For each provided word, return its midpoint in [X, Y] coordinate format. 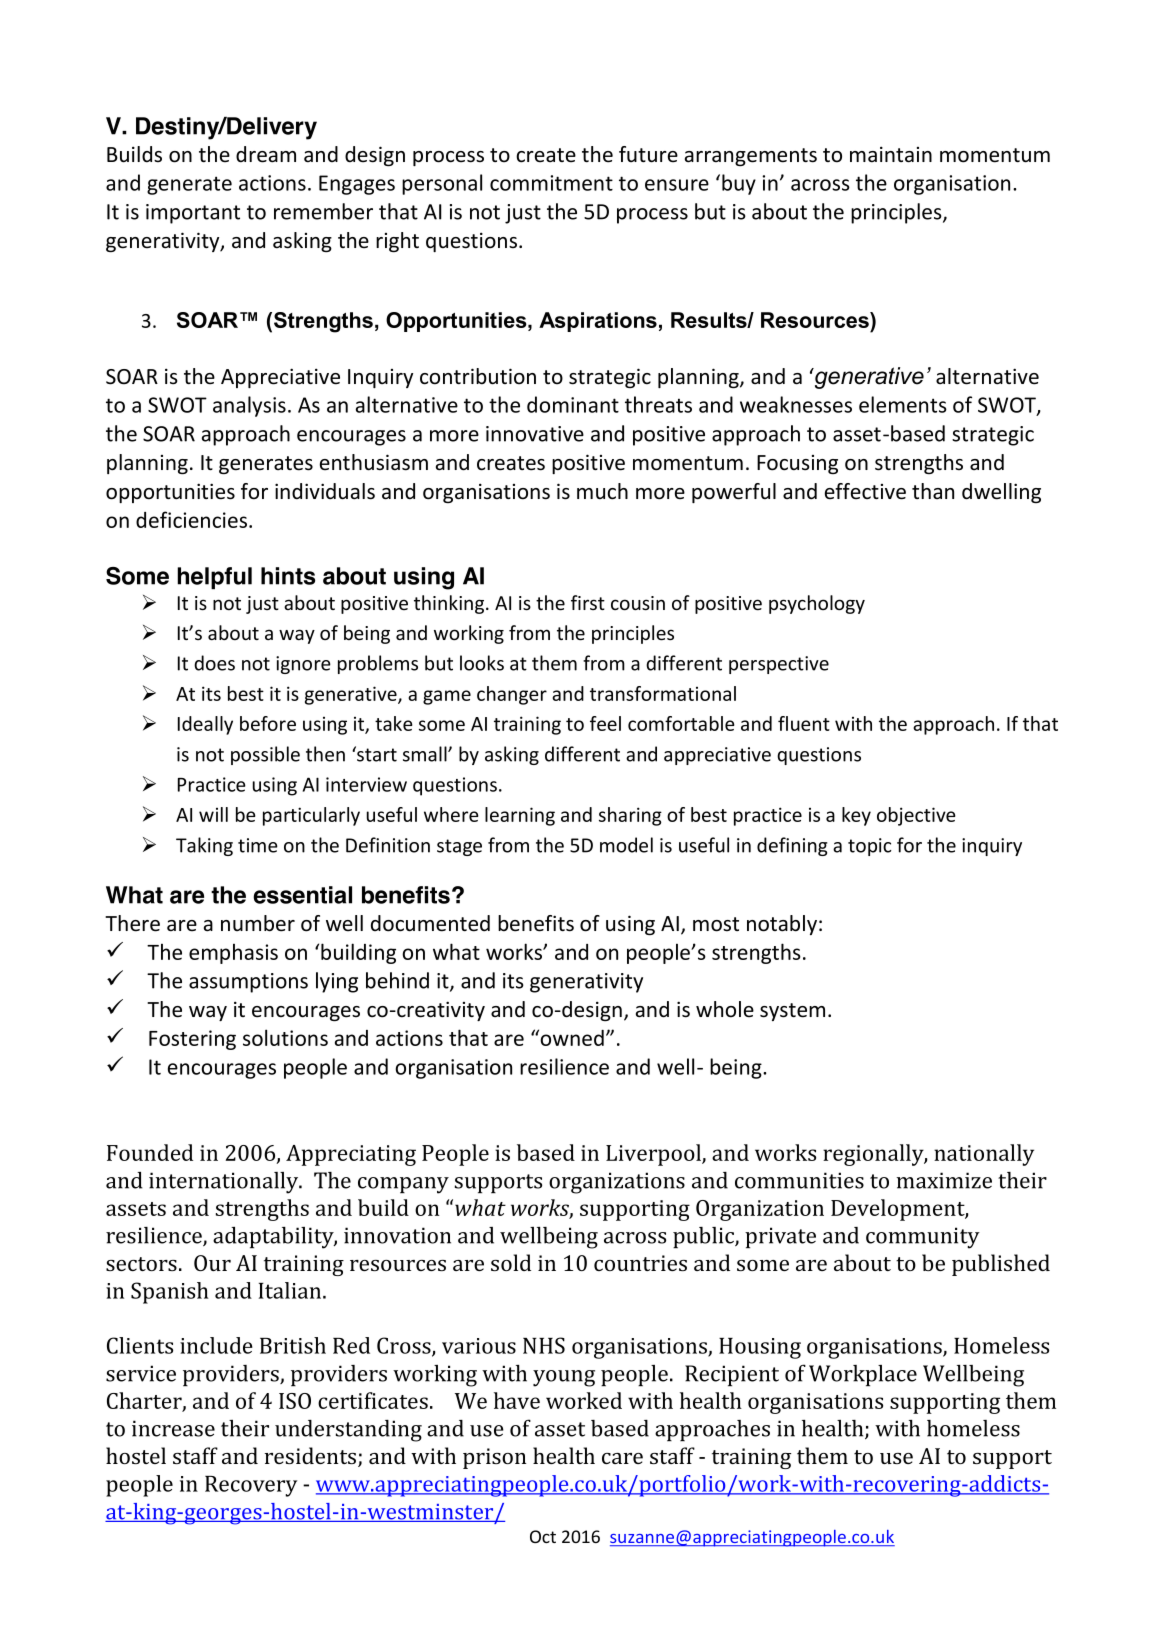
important [193, 214]
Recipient [732, 1375]
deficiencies [191, 519]
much [602, 491]
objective [916, 816]
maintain [891, 154]
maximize [944, 1180]
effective [865, 491]
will [213, 814]
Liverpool [654, 1155]
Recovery [251, 1486]
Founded [150, 1152]
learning [520, 816]
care [622, 1458]
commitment [551, 183]
